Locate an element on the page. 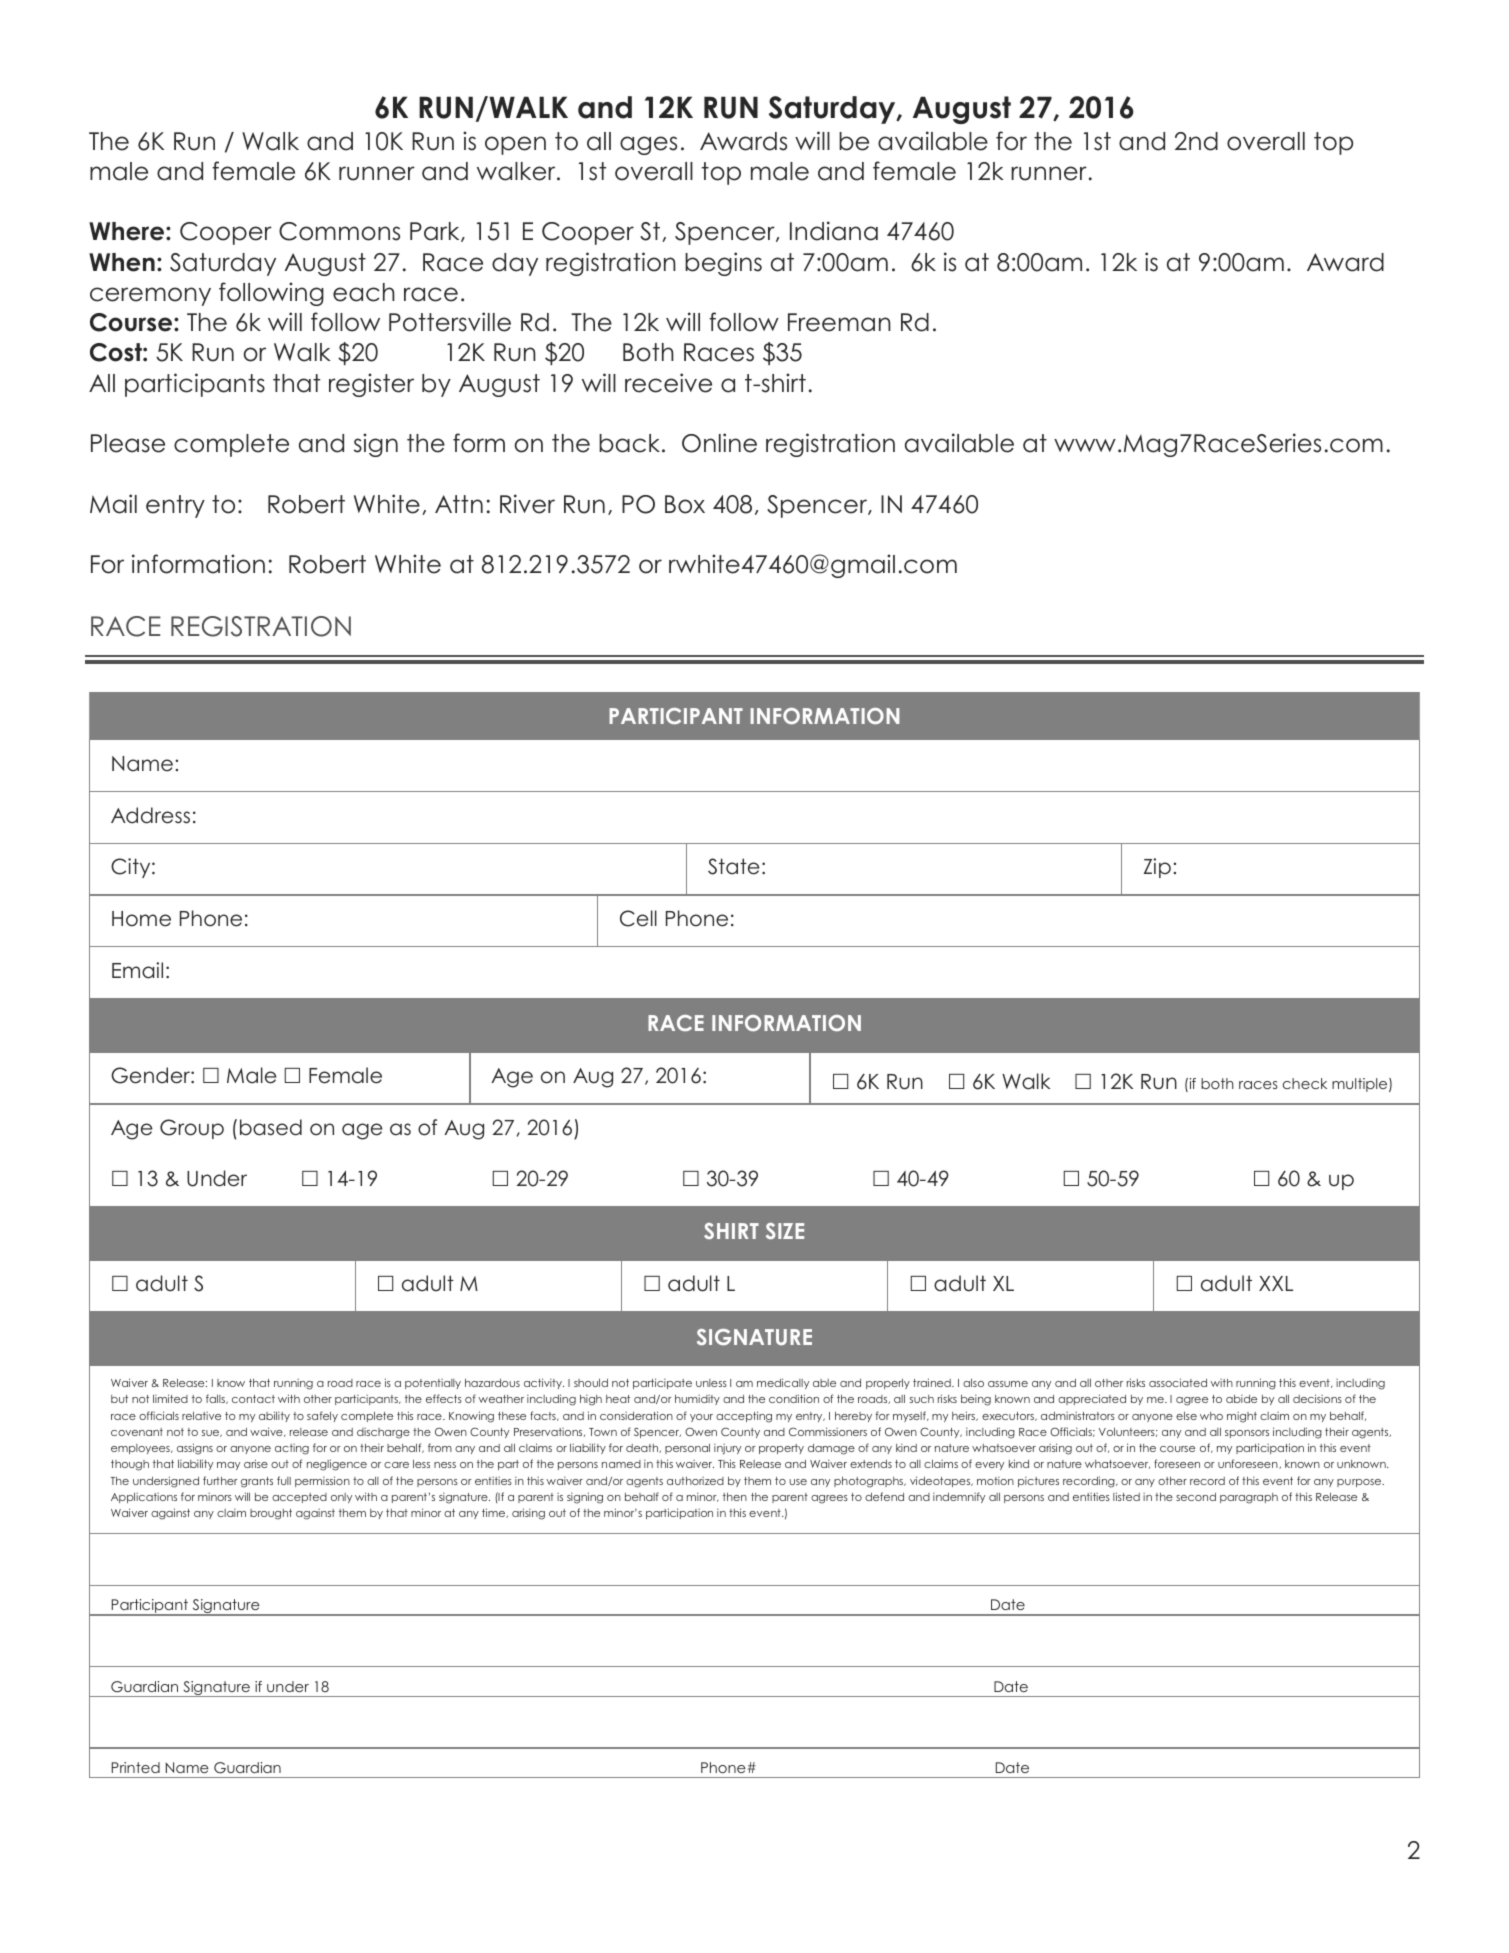 The width and height of the page is (1509, 1953). Box is located at coordinates (685, 504).
